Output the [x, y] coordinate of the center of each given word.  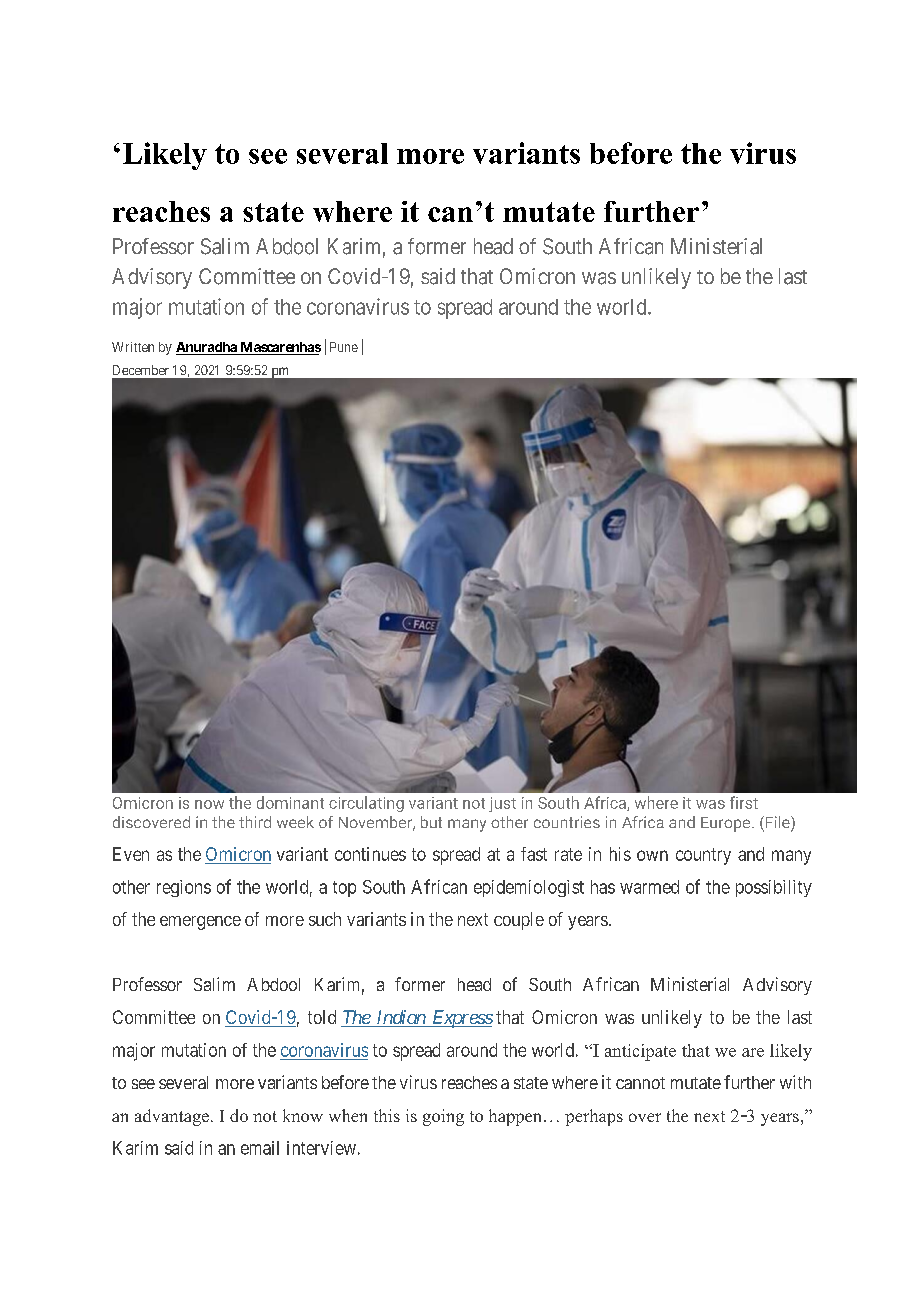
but [431, 822]
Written [133, 347]
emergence [200, 923]
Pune [344, 347]
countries [567, 822]
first [744, 802]
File [777, 823]
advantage [172, 1117]
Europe [727, 824]
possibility [774, 888]
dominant [290, 802]
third [255, 822]
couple [519, 921]
